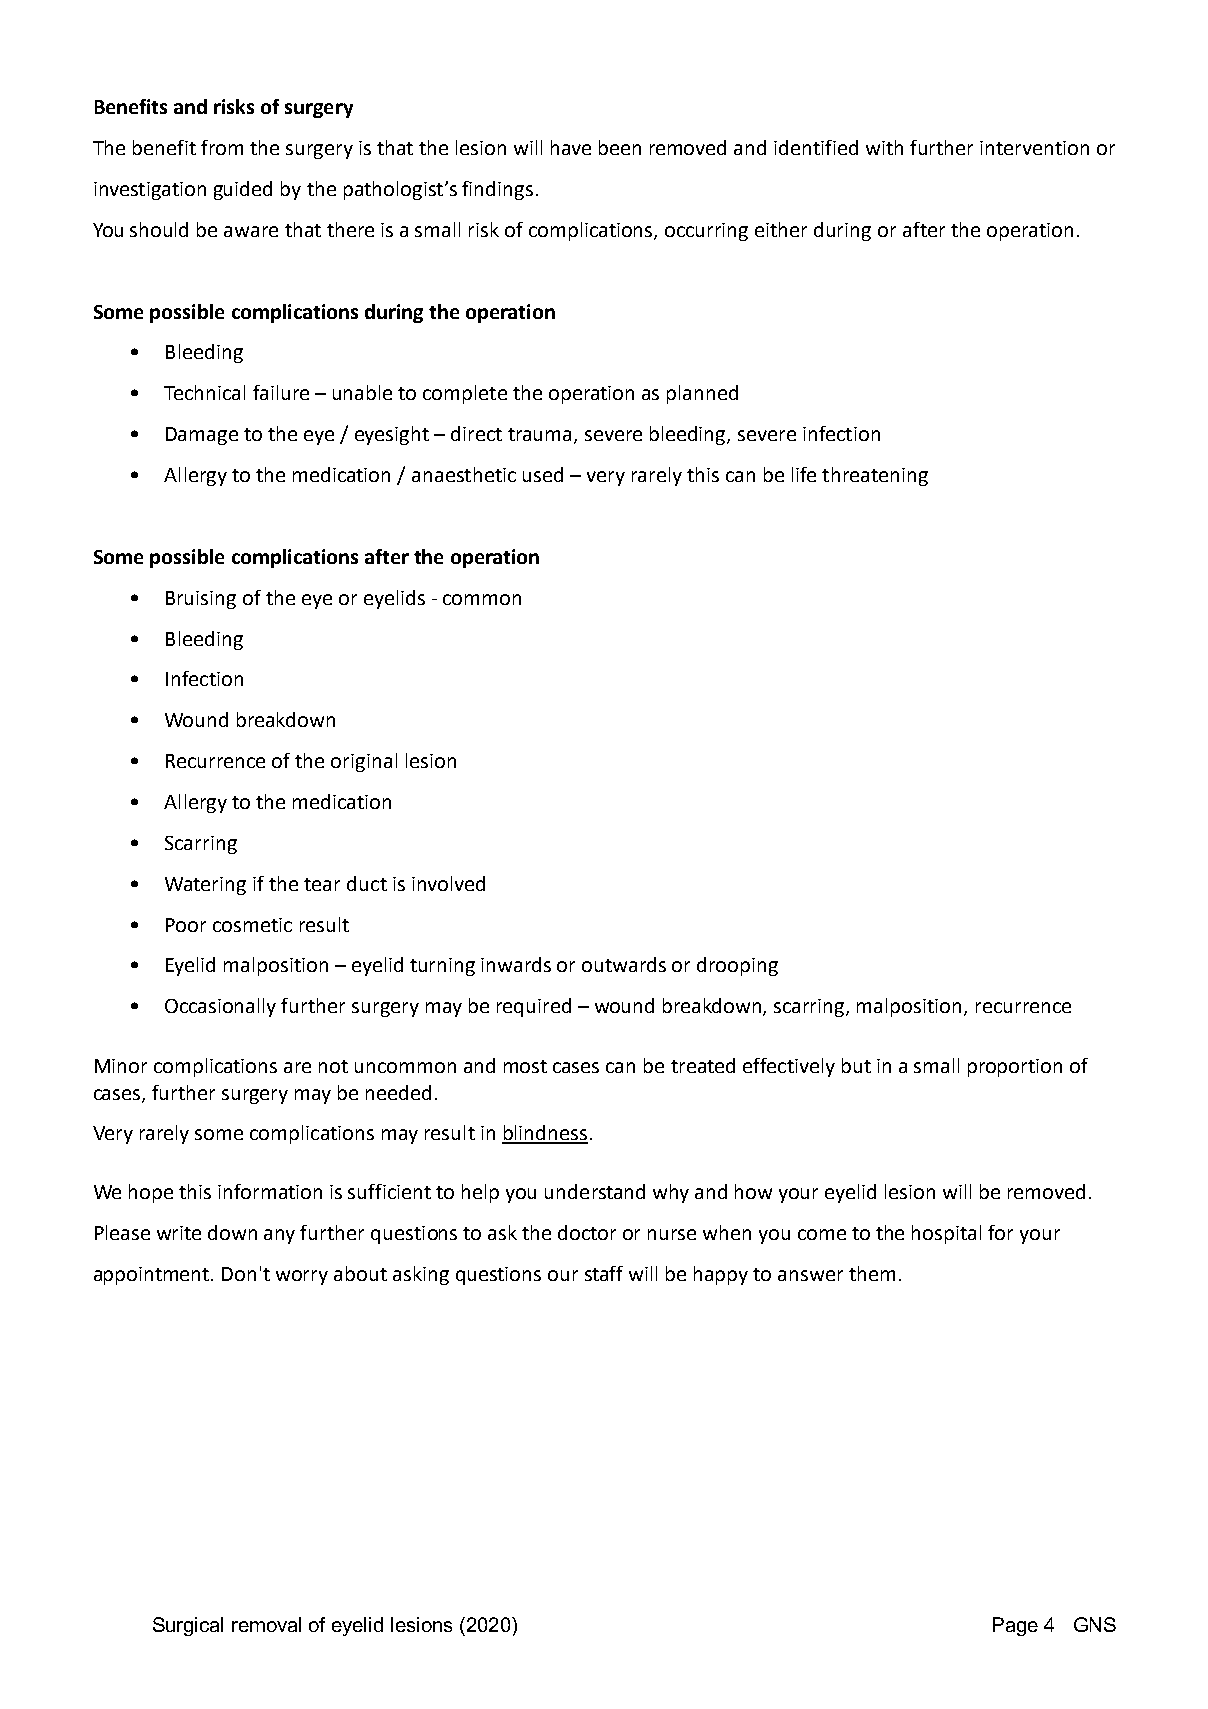 This screenshot has height=1709, width=1208. What do you see at coordinates (884, 147) in the screenshot?
I see `with` at bounding box center [884, 147].
